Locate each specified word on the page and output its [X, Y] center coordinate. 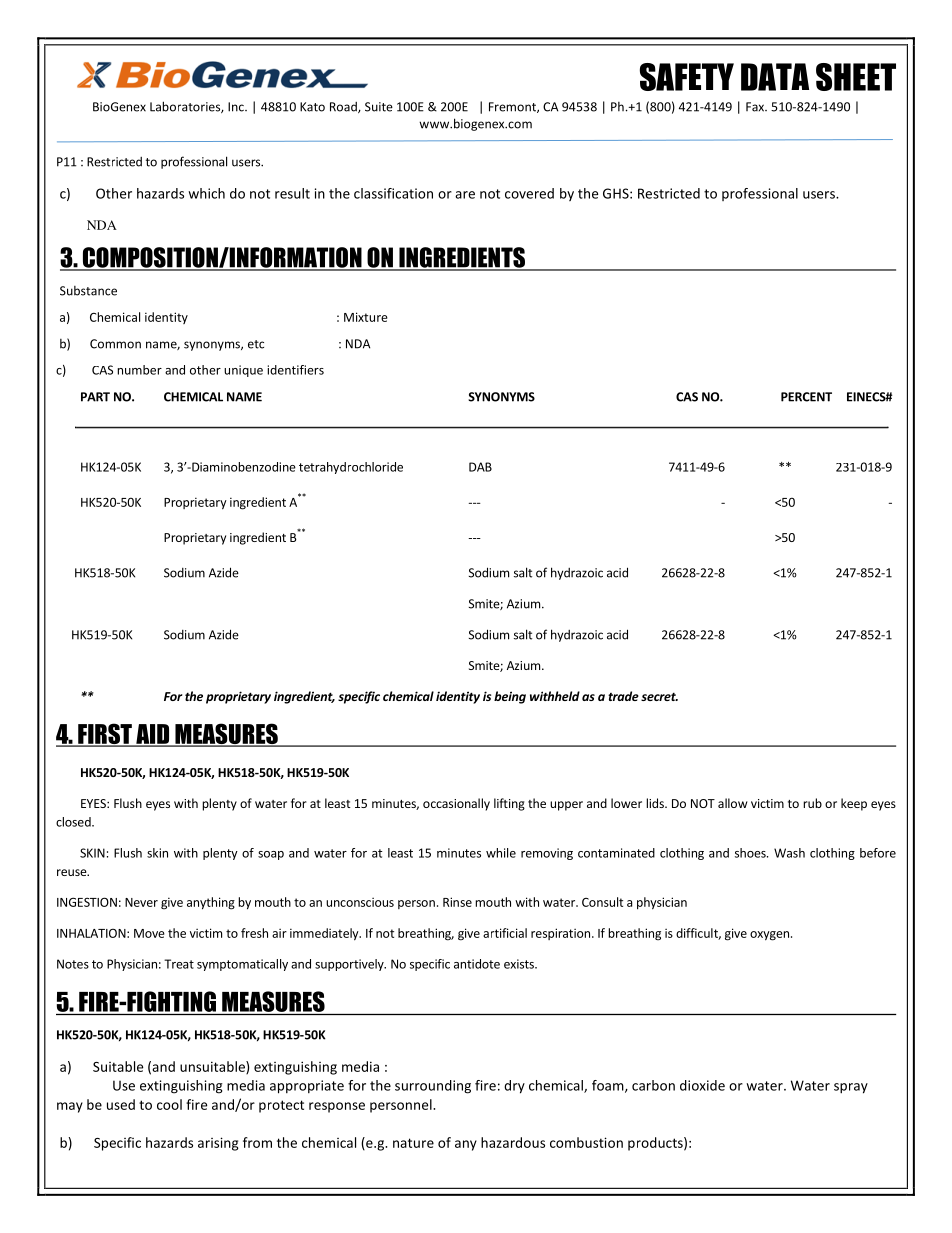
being [510, 697]
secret [659, 696]
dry [514, 1087]
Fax [756, 107]
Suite [379, 107]
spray [851, 1088]
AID [153, 735]
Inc [237, 107]
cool [169, 1104]
